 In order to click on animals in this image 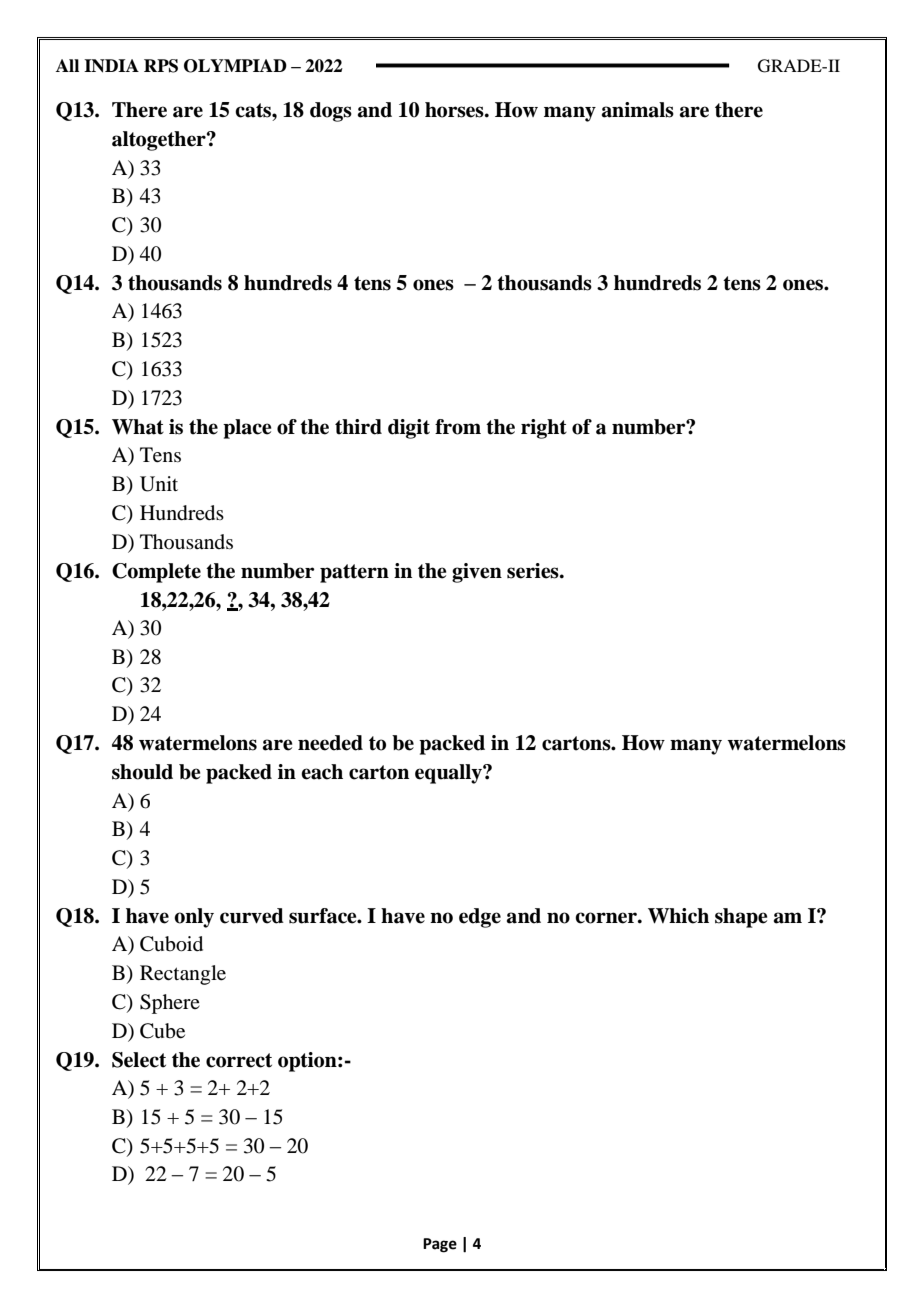, I will do `click(638, 110)`.
